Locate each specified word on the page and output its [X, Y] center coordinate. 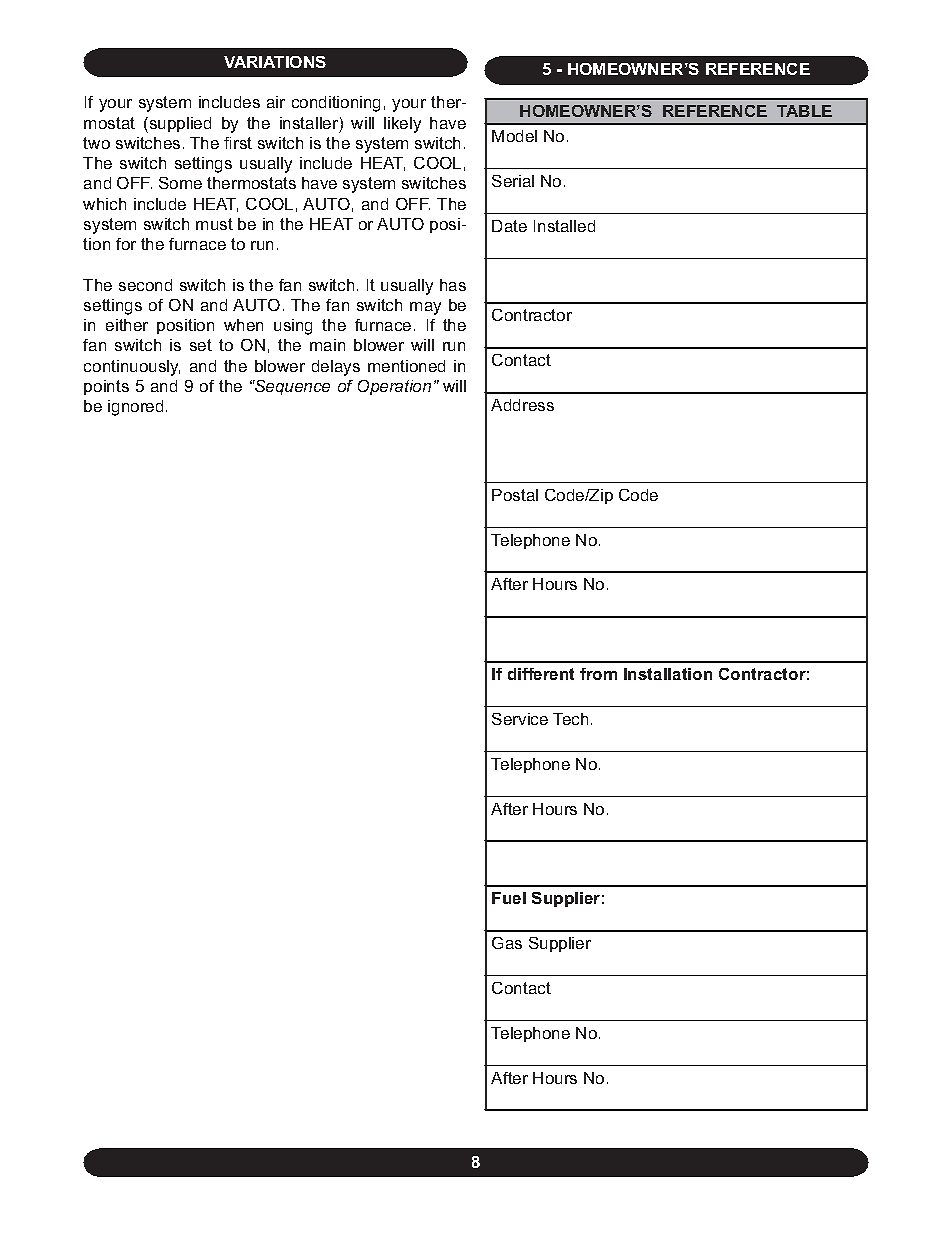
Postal [515, 495]
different [541, 674]
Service [520, 719]
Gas [507, 943]
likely [402, 125]
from [598, 674]
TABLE [804, 111]
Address [522, 405]
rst [243, 143]
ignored [135, 408]
